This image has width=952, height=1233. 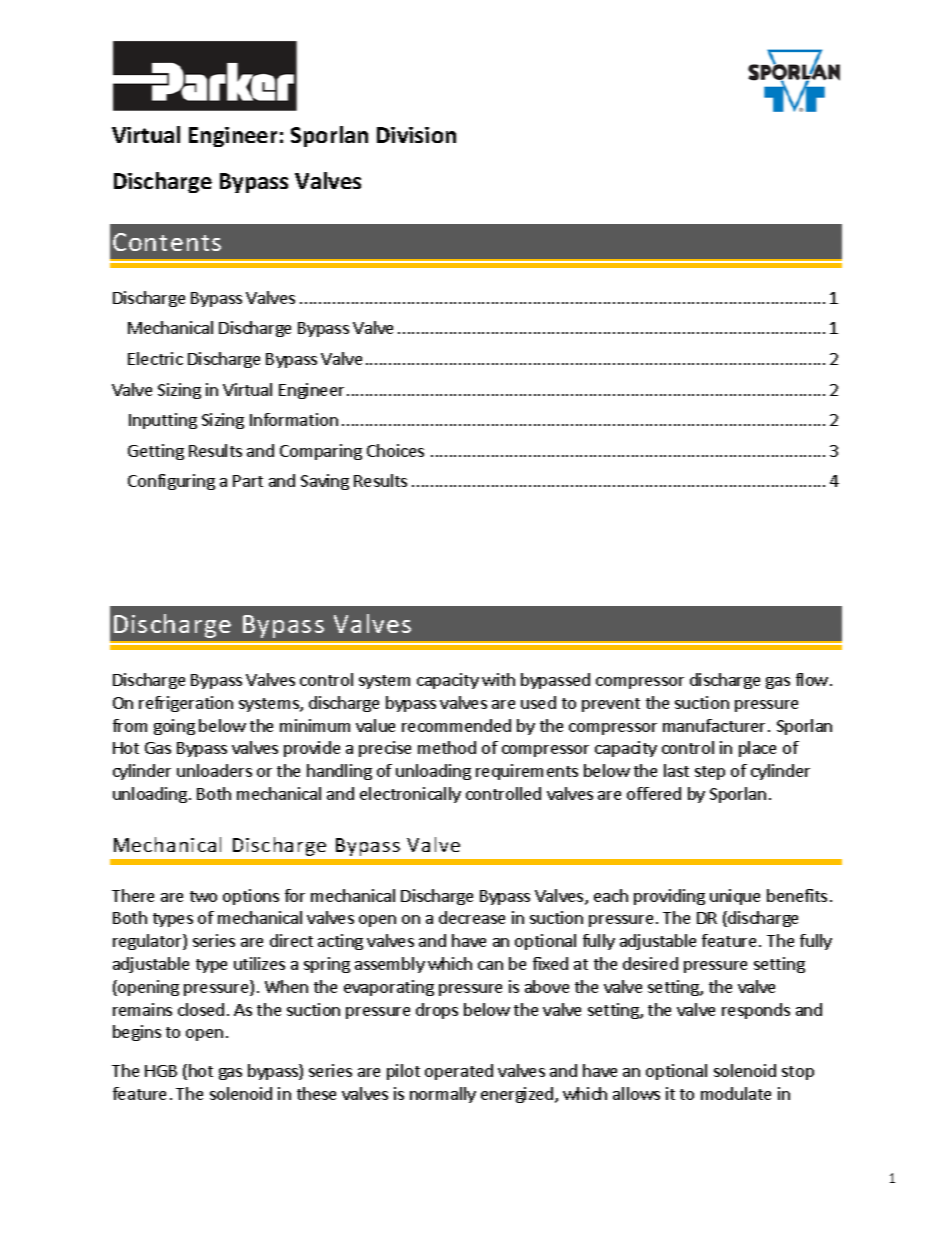 I want to click on Comparing, so click(x=321, y=452).
